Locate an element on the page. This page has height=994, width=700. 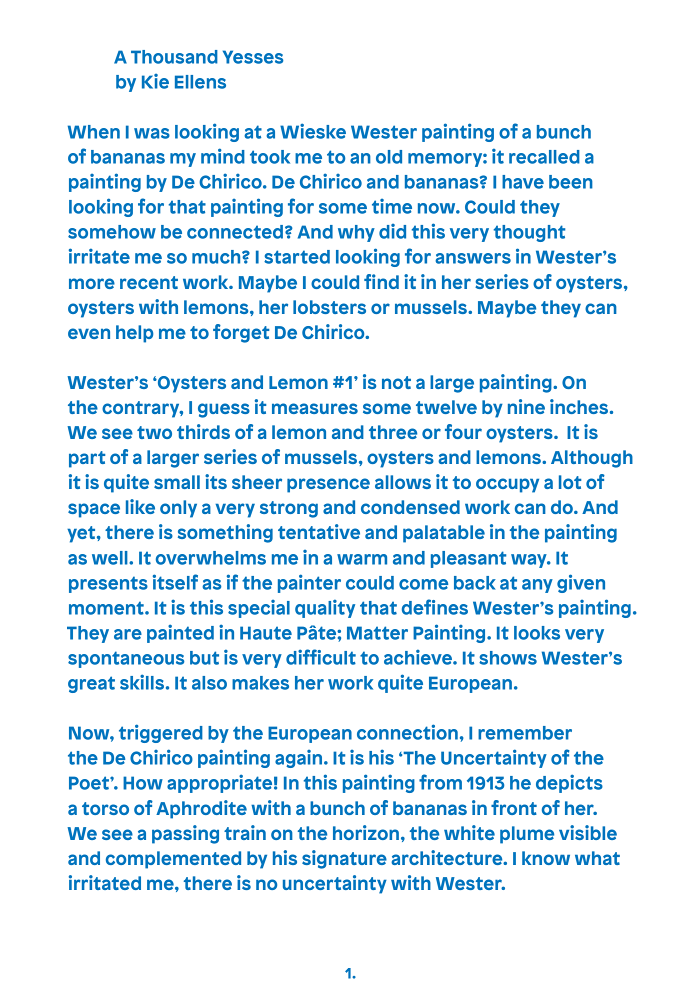
Yesses is located at coordinates (253, 57).
